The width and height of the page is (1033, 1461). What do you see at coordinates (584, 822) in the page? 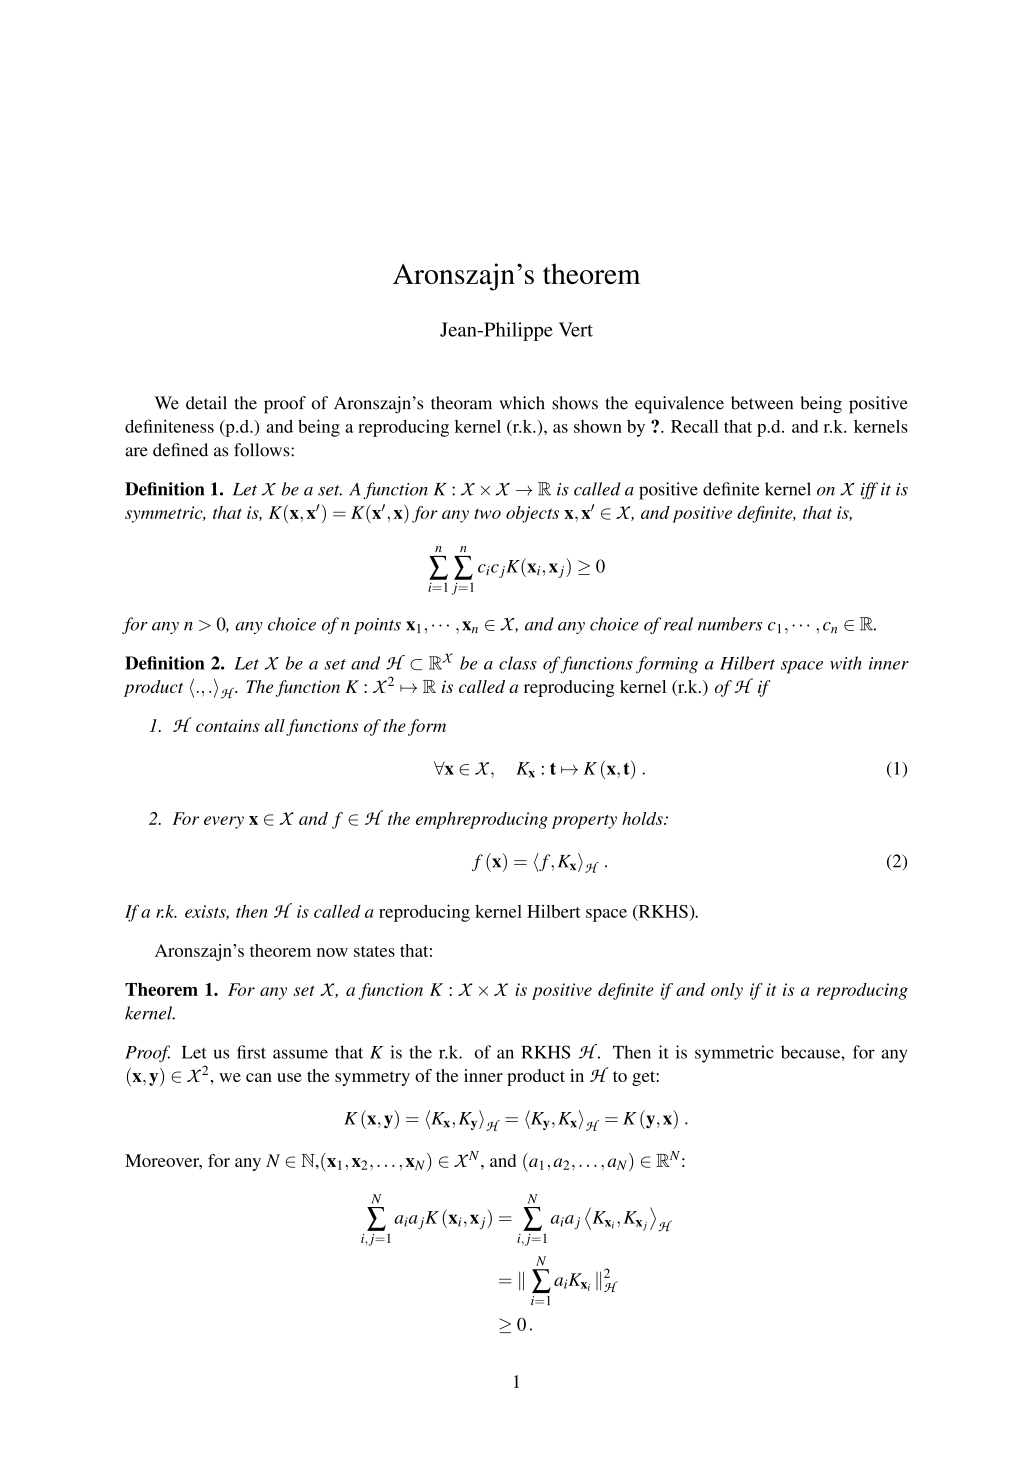
I see `property` at bounding box center [584, 822].
